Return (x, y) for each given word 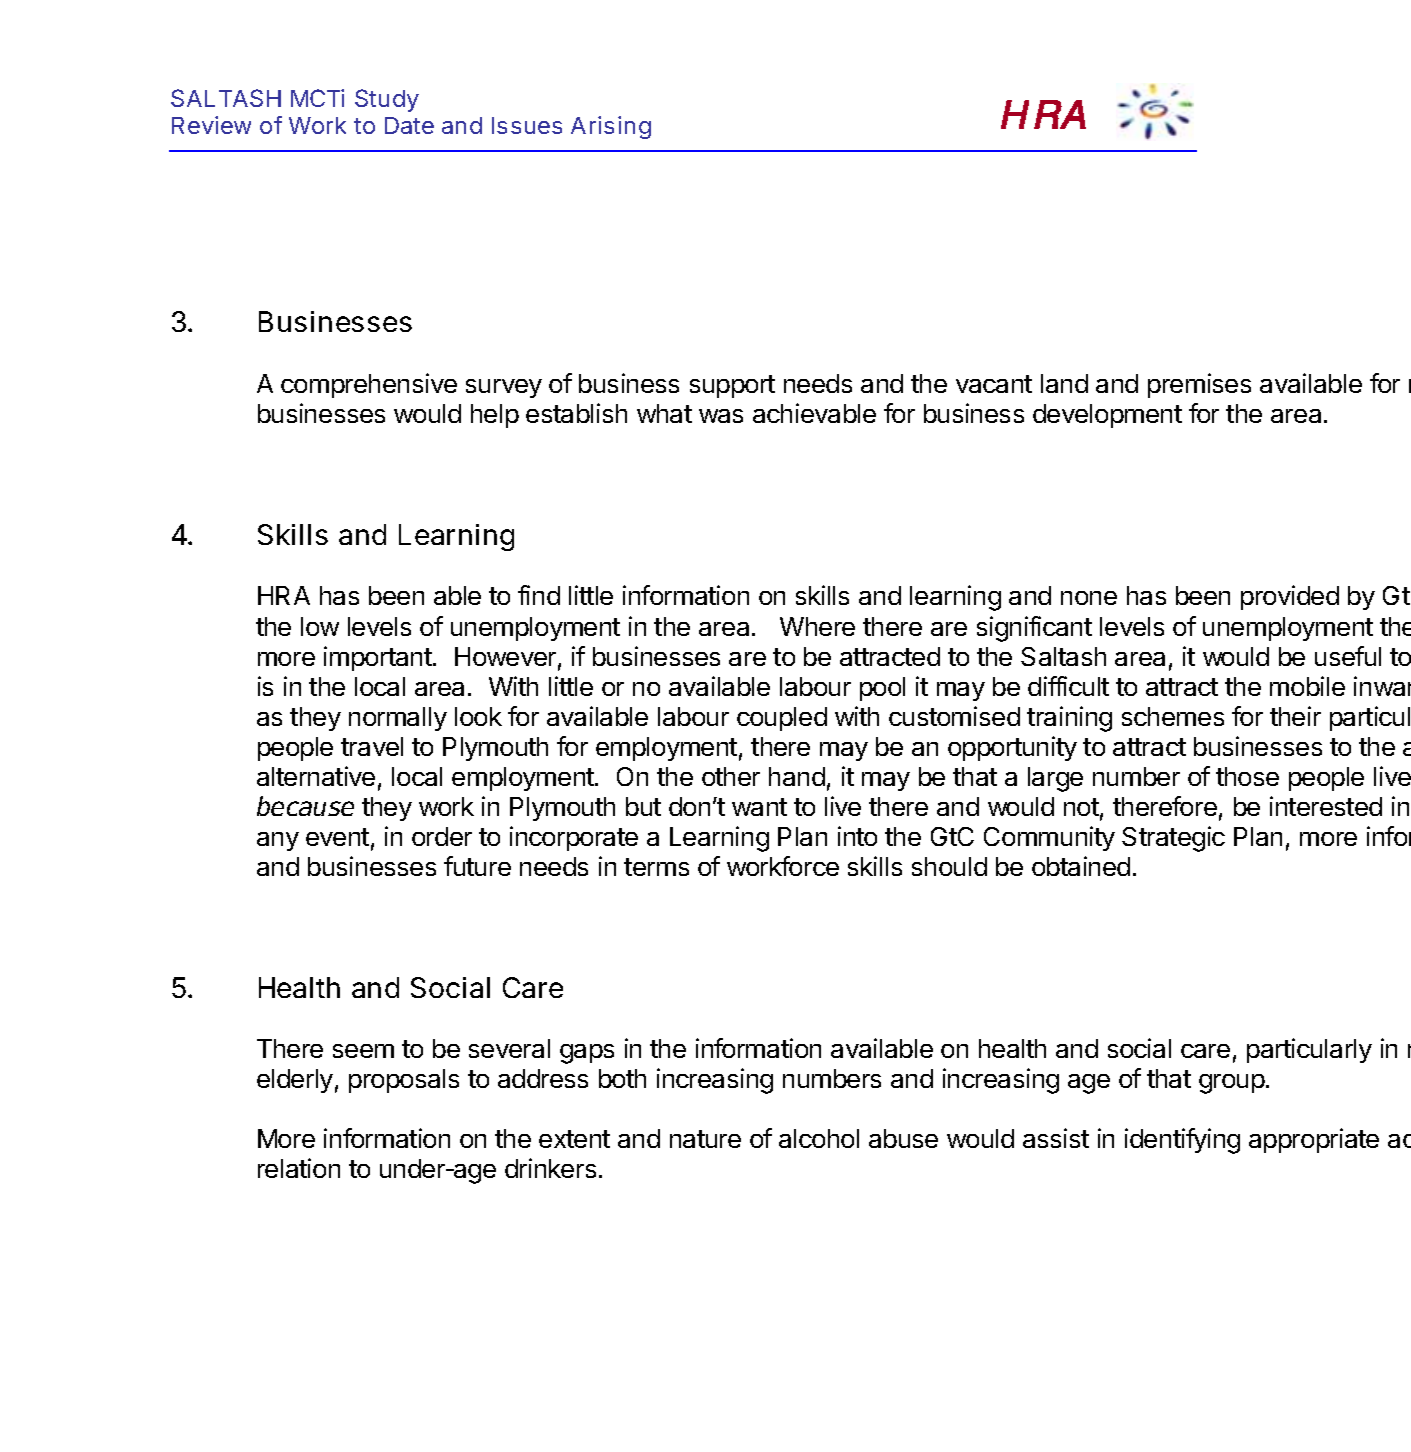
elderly (295, 1081)
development (1107, 416)
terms (656, 867)
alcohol (819, 1138)
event (337, 837)
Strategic (1173, 839)
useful (1348, 656)
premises (1199, 385)
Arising (611, 127)
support (732, 386)
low (320, 626)
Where (817, 626)
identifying (1182, 1141)
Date (409, 125)
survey (504, 388)
